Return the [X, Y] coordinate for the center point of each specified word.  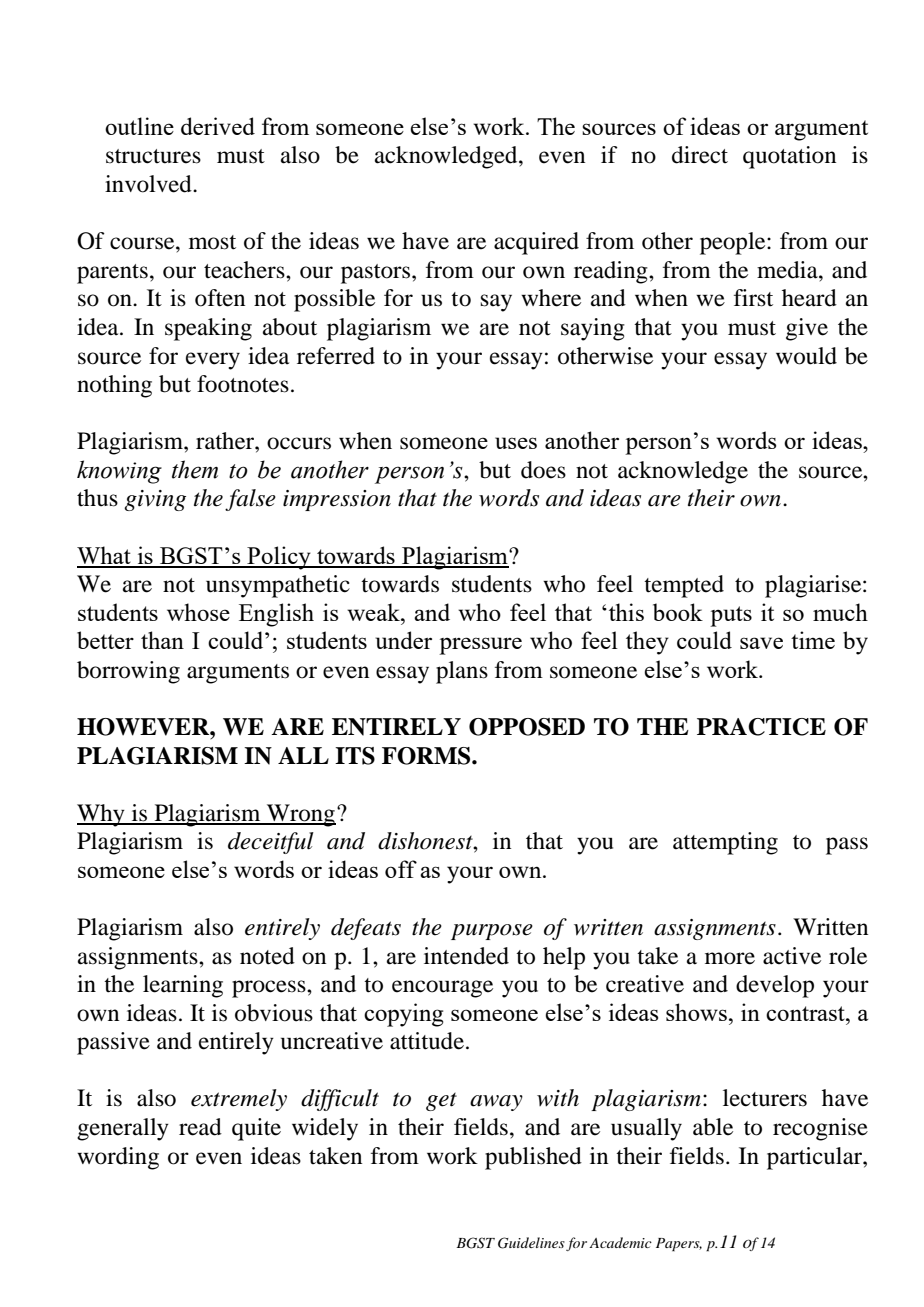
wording [118, 1158]
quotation [789, 157]
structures [153, 156]
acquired [536, 243]
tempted [684, 586]
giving [155, 500]
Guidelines [531, 1243]
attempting [725, 843]
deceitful [271, 843]
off [401, 869]
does [543, 470]
